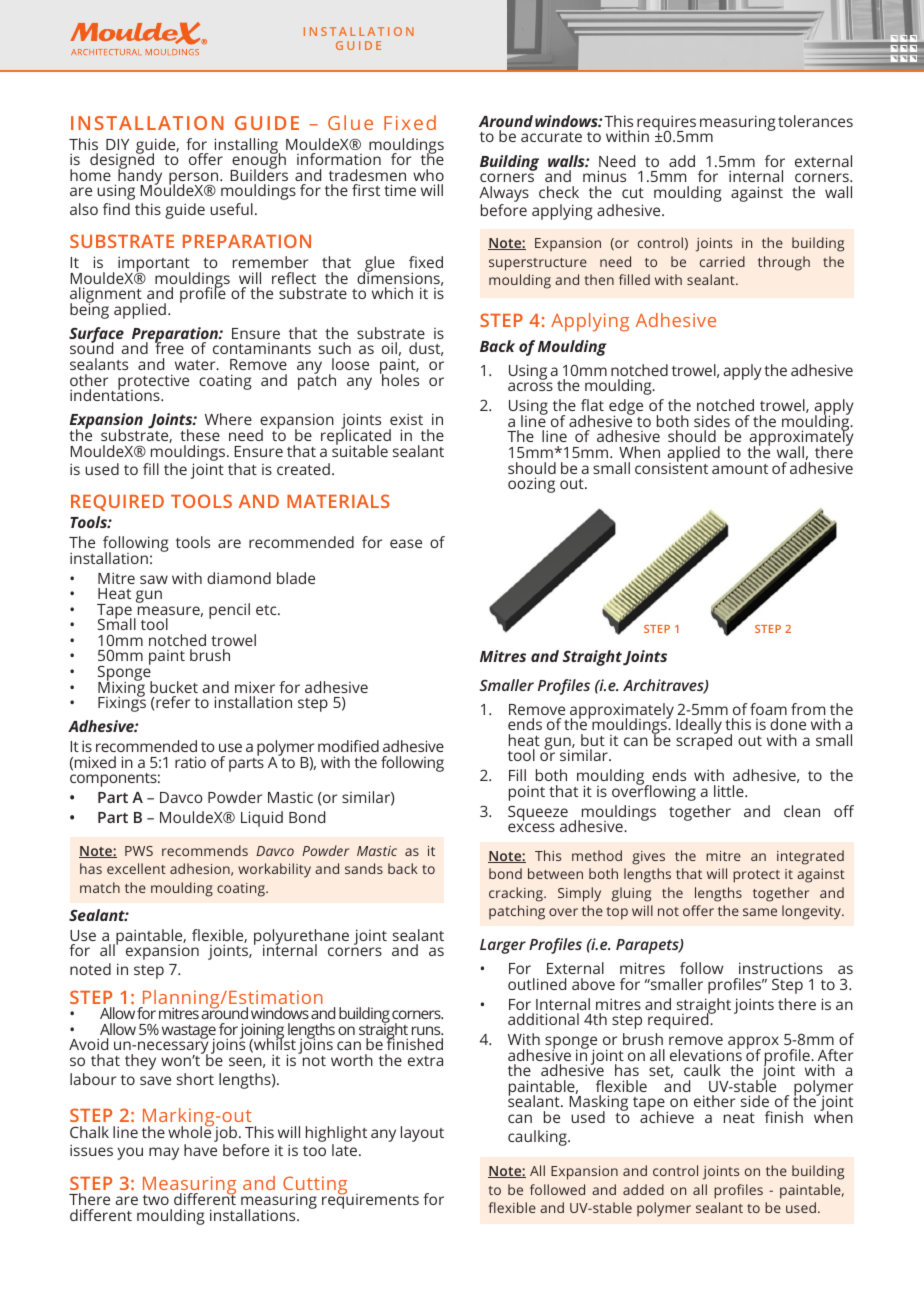 The width and height of the image is (924, 1308). I want to click on Always, so click(504, 194).
